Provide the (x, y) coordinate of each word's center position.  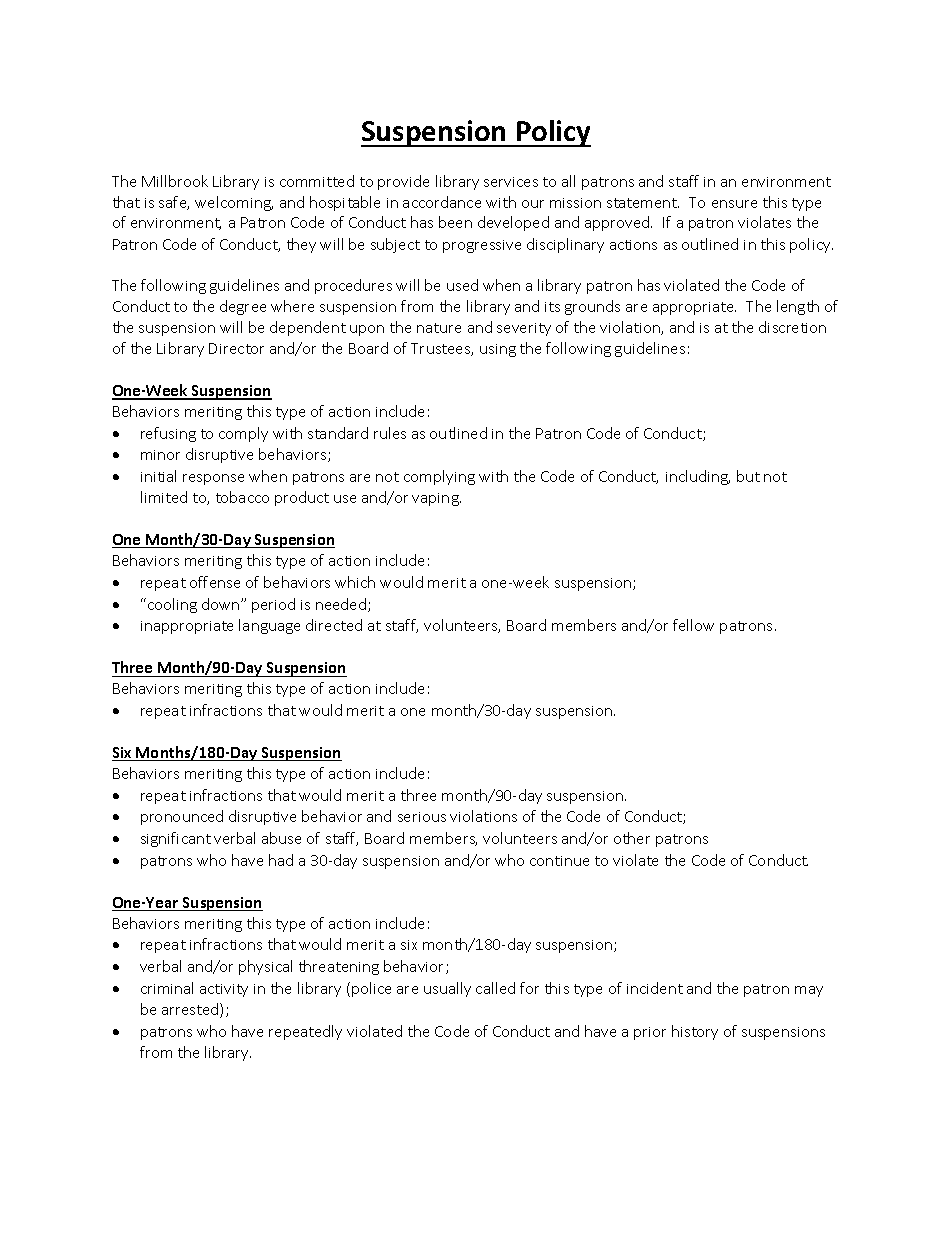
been (455, 222)
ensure (734, 204)
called (495, 988)
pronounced (182, 817)
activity (224, 990)
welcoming (234, 203)
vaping (436, 499)
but (748, 476)
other (632, 838)
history (695, 1032)
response (213, 479)
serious (422, 817)
